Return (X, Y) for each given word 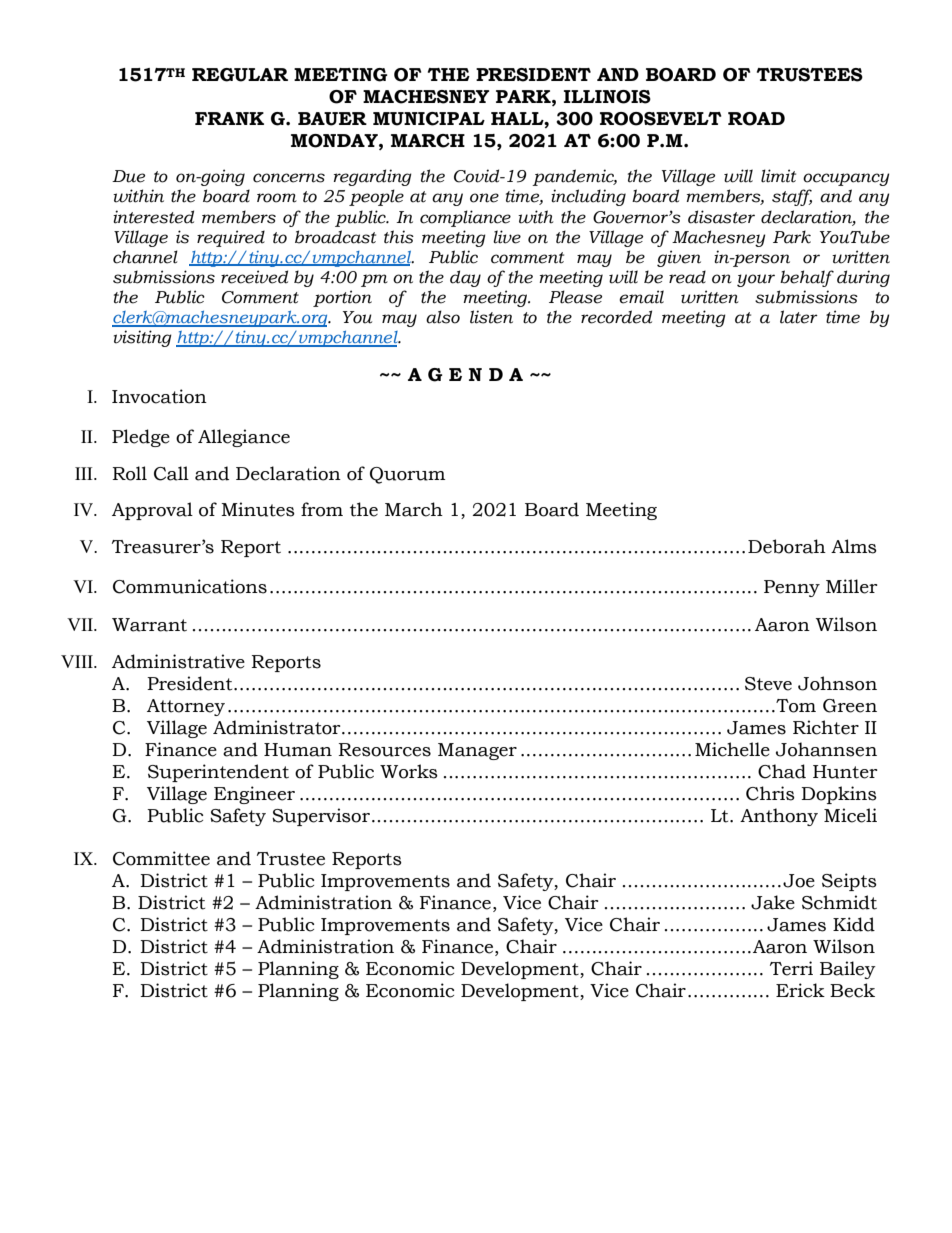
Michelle (732, 749)
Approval (152, 511)
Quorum (407, 475)
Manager (477, 751)
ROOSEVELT (661, 119)
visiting (143, 338)
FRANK (229, 118)
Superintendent (218, 773)
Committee (161, 858)
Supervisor (321, 817)
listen (491, 317)
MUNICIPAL (429, 119)
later (799, 317)
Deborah (787, 546)
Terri (791, 968)
